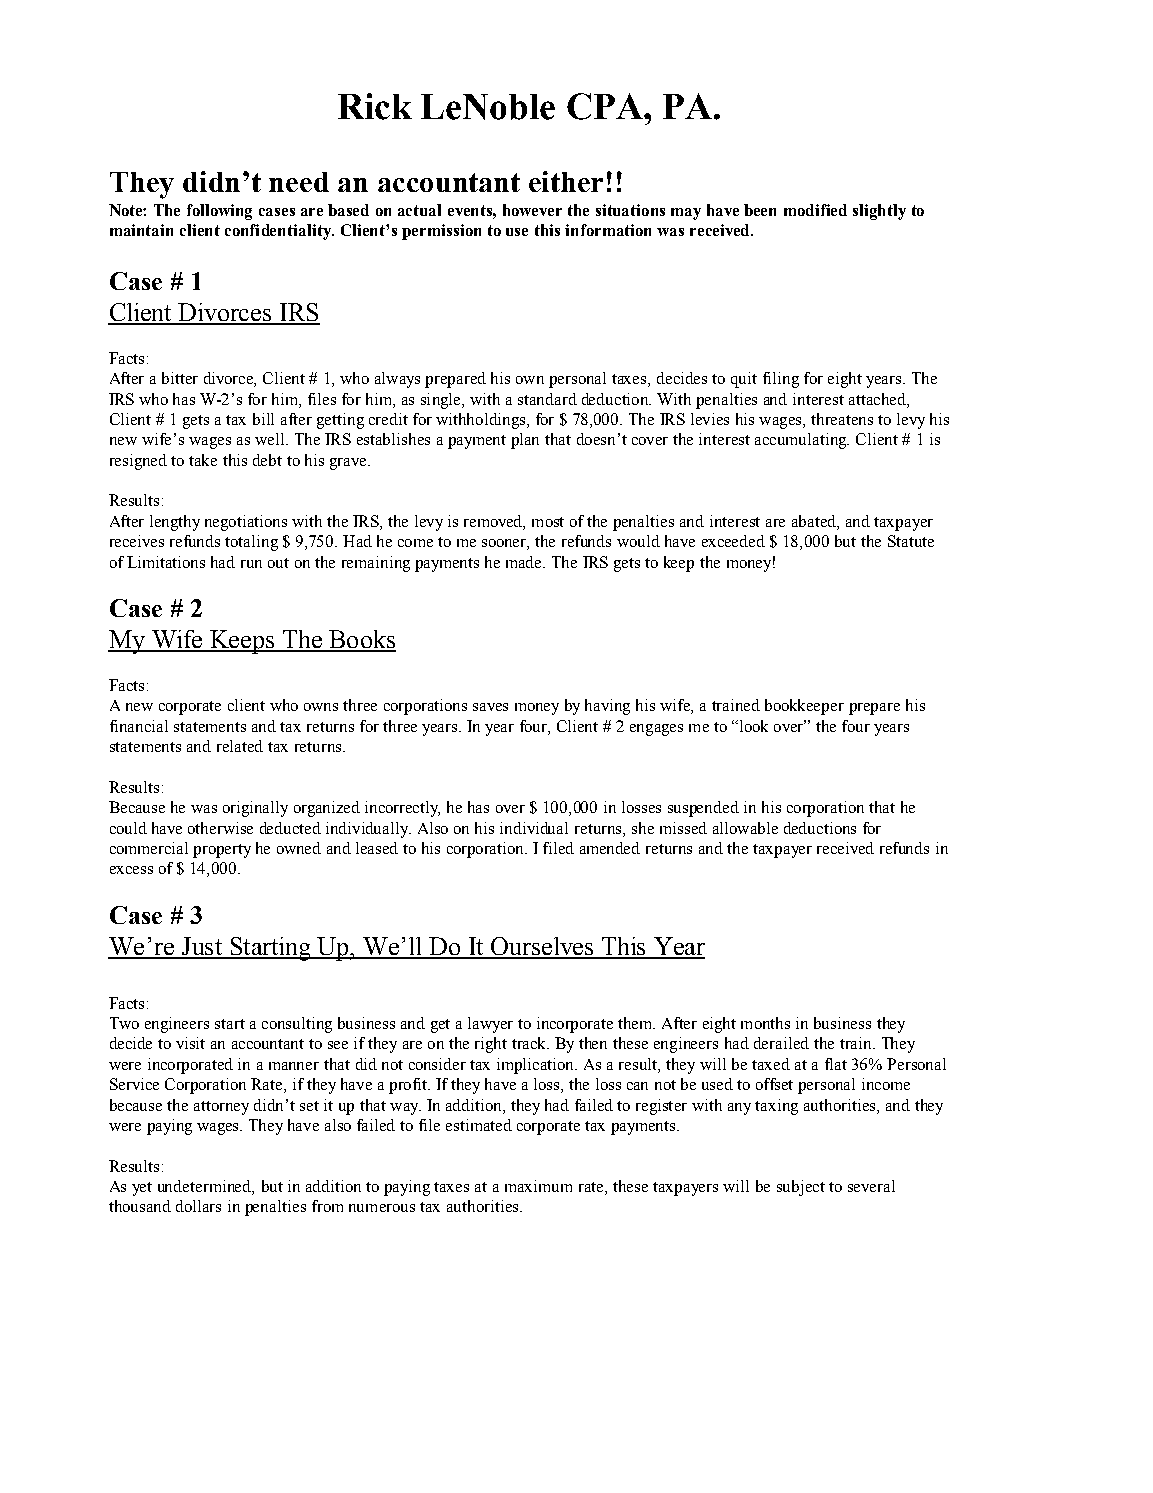  What do you see at coordinates (538, 1186) in the screenshot?
I see `maximum` at bounding box center [538, 1186].
